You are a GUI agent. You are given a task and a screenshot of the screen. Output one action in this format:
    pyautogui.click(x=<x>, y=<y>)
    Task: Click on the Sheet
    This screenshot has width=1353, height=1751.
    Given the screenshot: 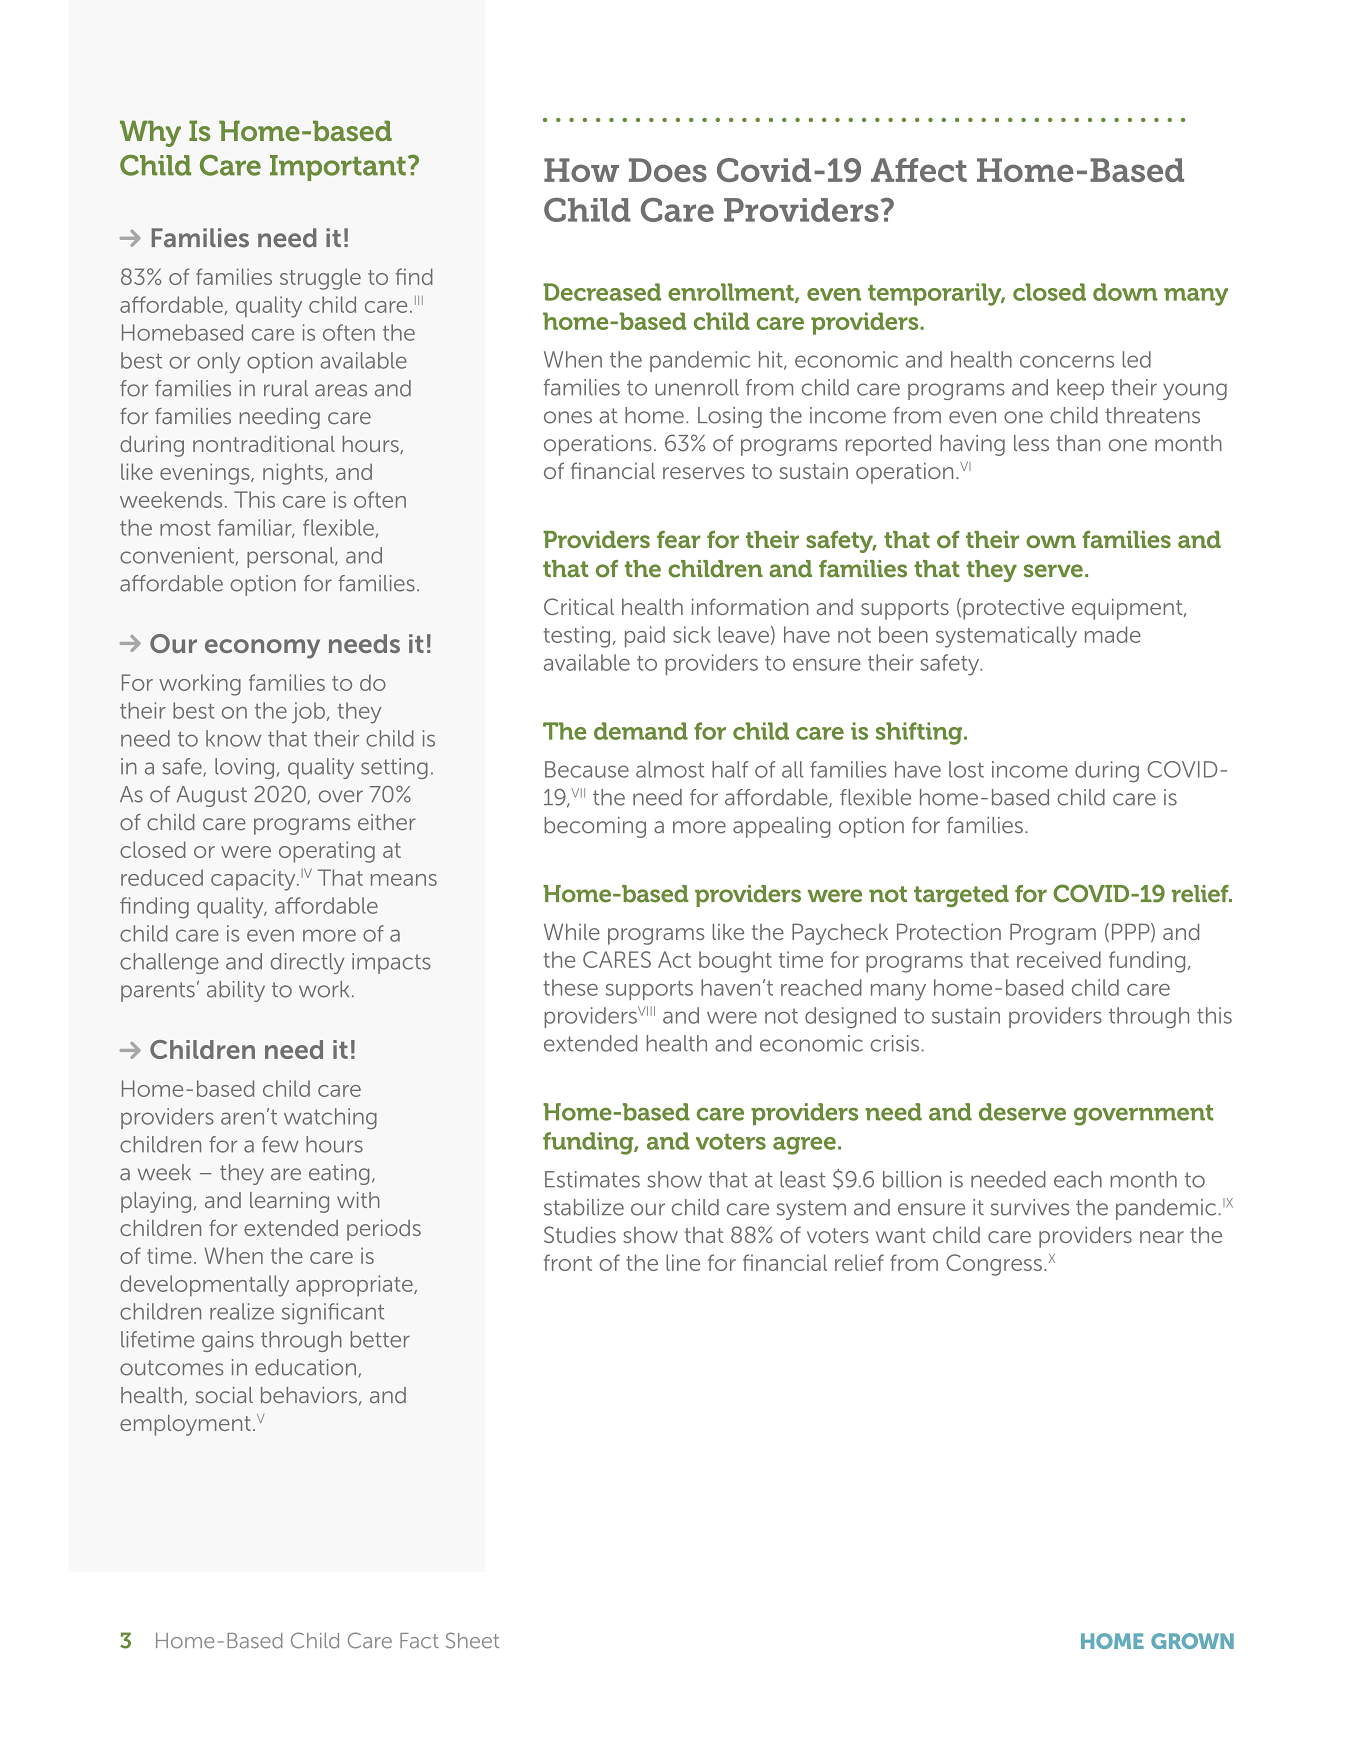 What is the action you would take?
    pyautogui.click(x=472, y=1640)
